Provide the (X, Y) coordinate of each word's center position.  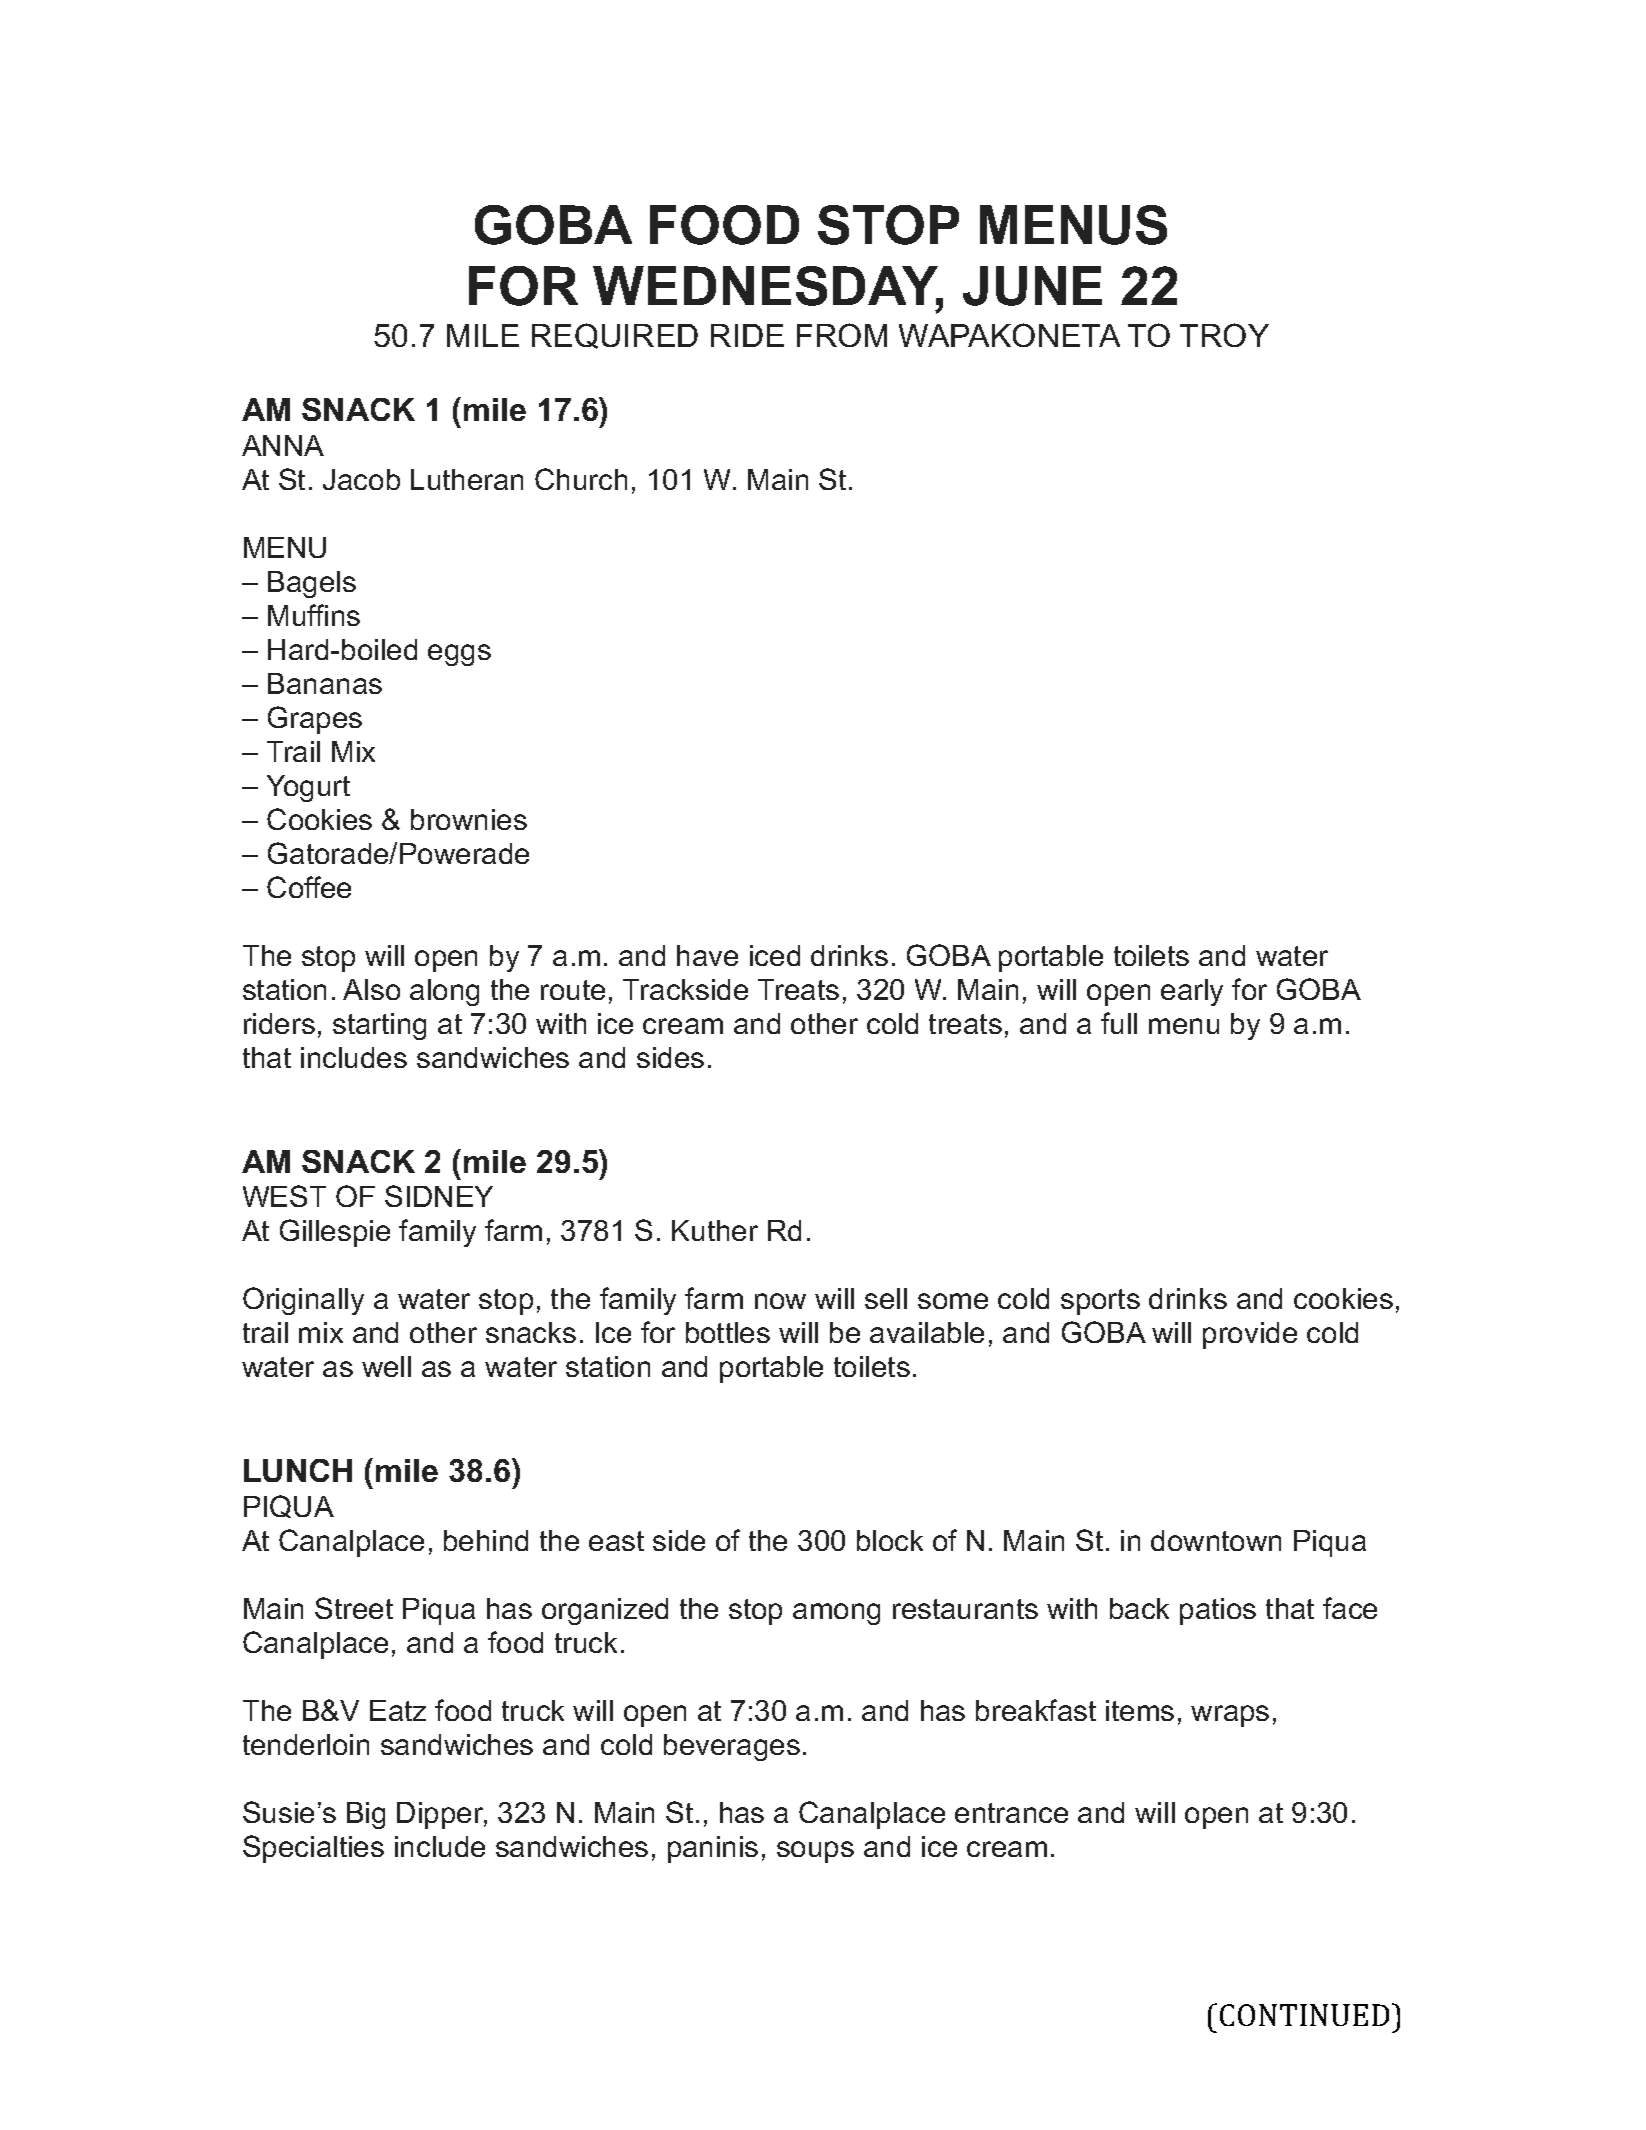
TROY (1224, 335)
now (780, 1301)
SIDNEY (439, 1196)
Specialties (313, 1849)
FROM (842, 335)
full (1119, 1023)
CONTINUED (1304, 2015)
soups (815, 1852)
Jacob (361, 479)
